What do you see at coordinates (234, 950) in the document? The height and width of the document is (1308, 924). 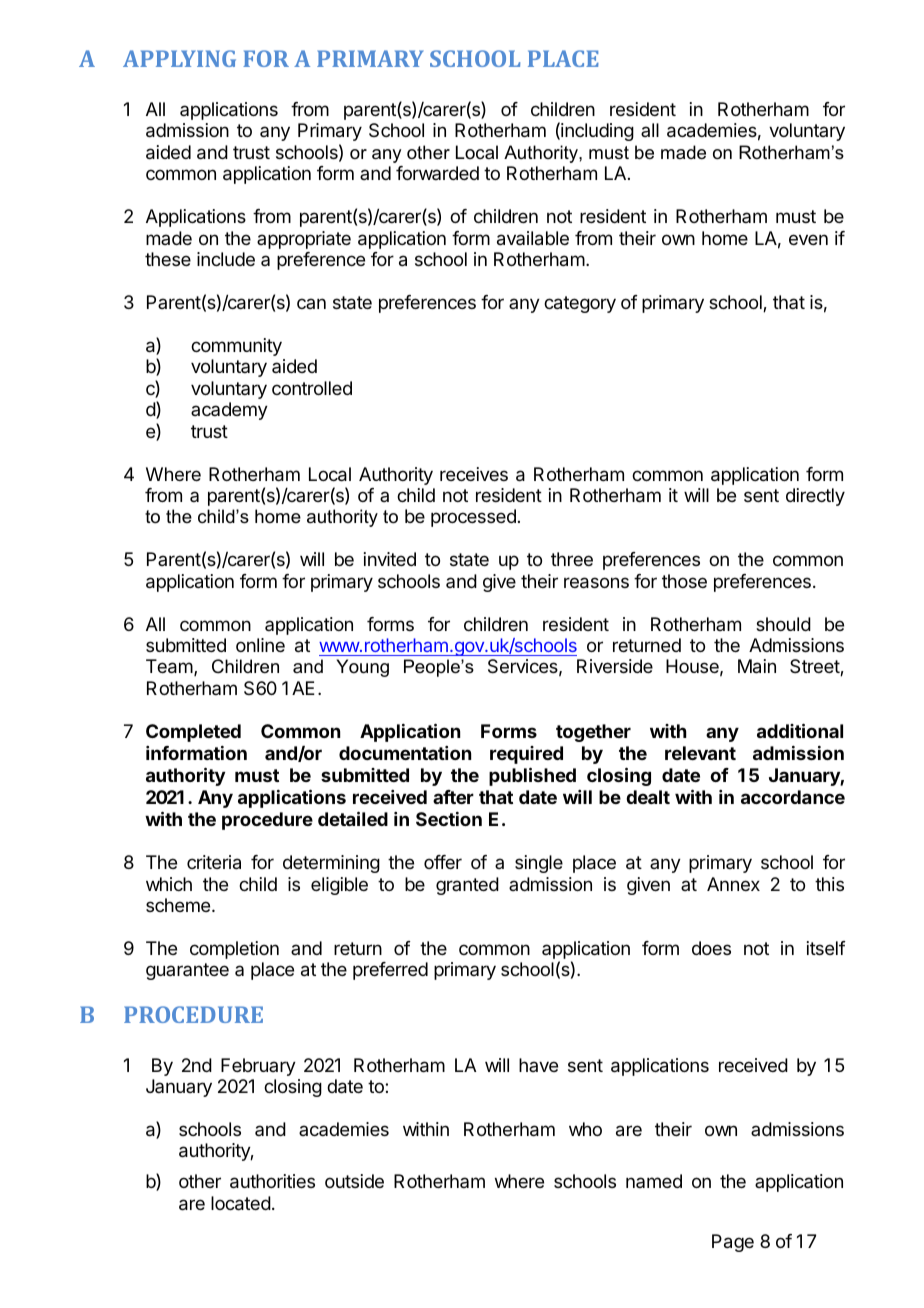 I see `completion` at bounding box center [234, 950].
